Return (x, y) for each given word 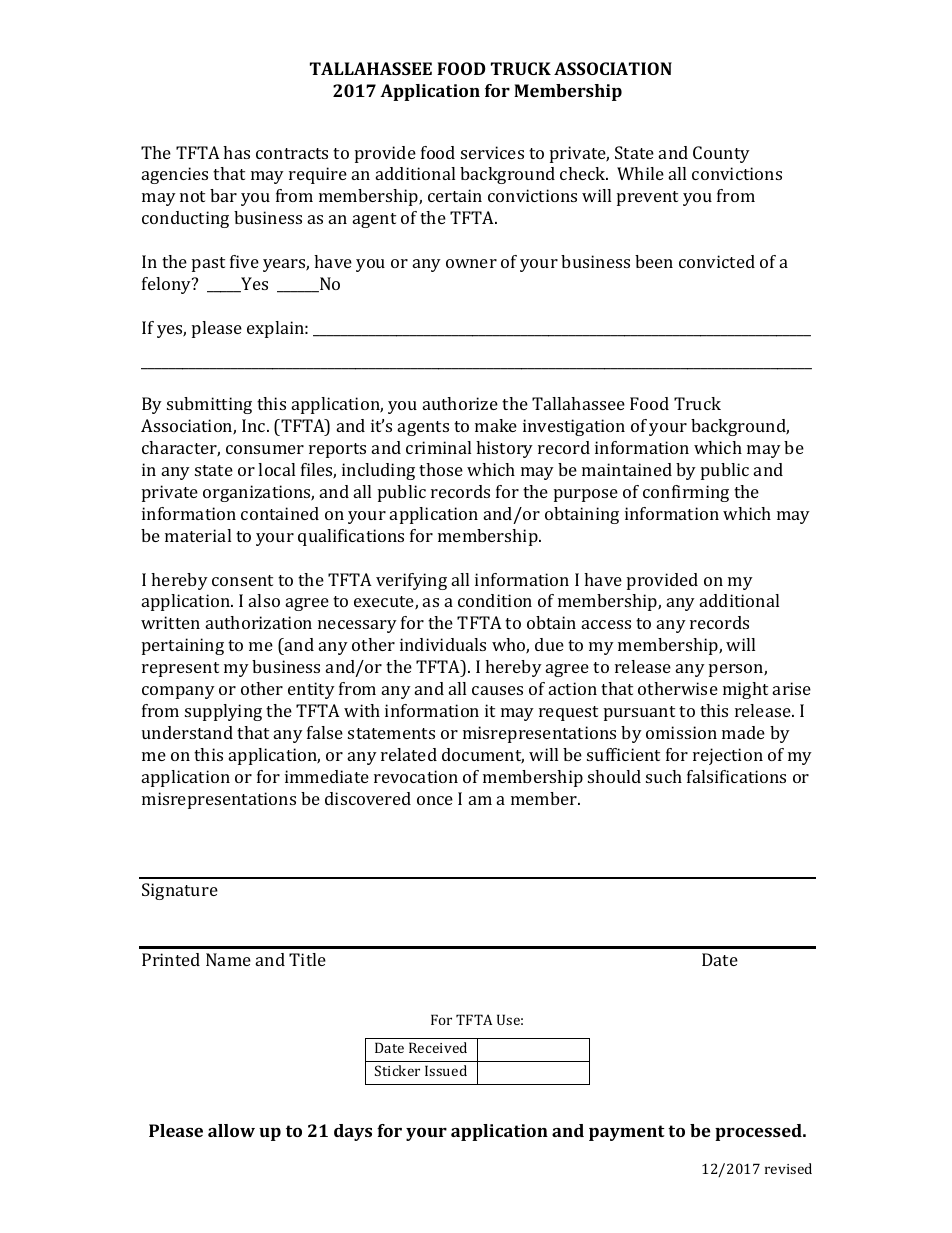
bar (223, 195)
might (745, 690)
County (721, 154)
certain (455, 195)
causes (497, 690)
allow (231, 1130)
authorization (259, 622)
